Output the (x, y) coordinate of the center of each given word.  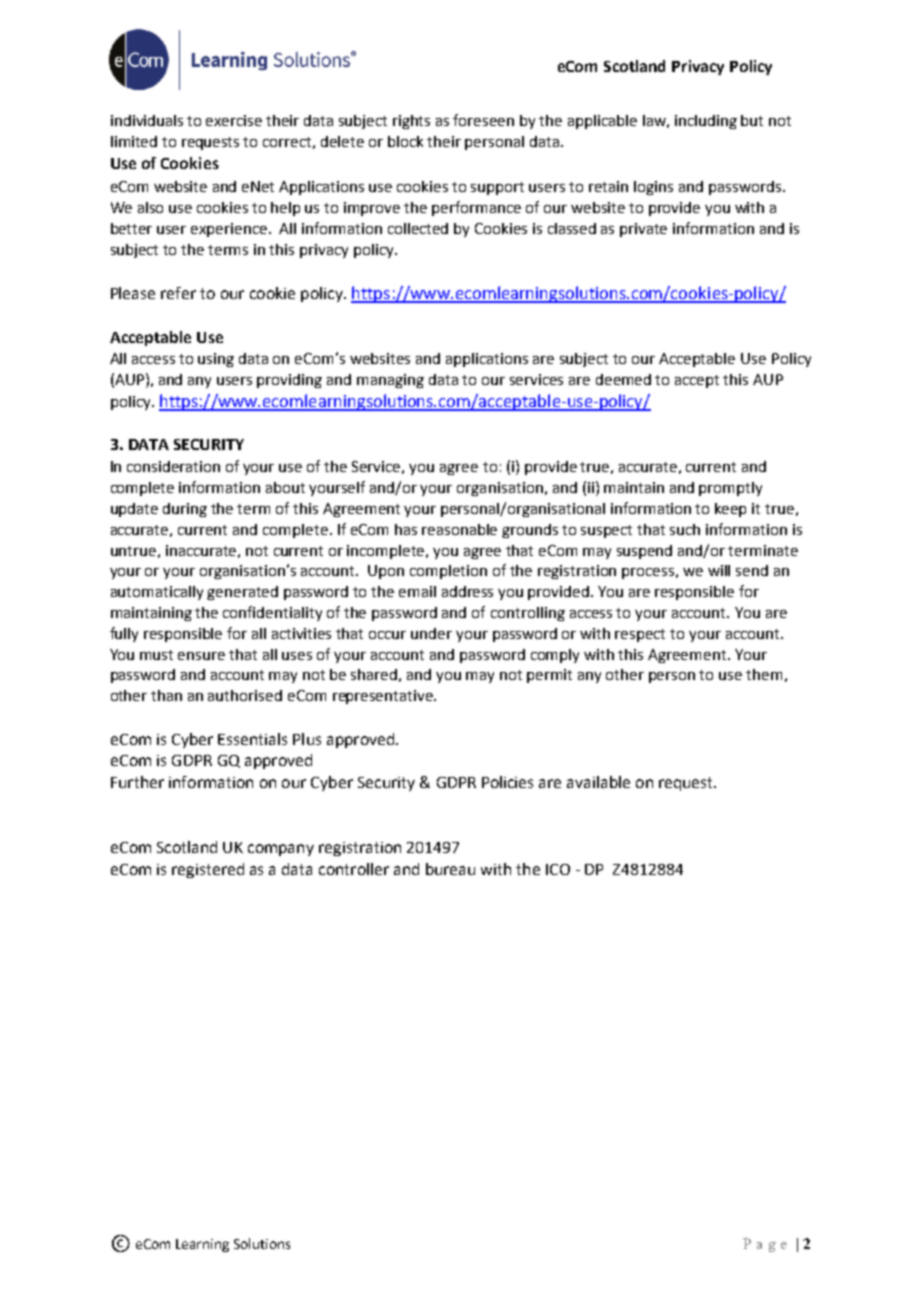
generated (242, 593)
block (405, 141)
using (216, 360)
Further (137, 782)
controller (354, 869)
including (706, 122)
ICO (558, 869)
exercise (234, 120)
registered (208, 870)
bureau (450, 869)
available (598, 782)
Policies (507, 782)
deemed (623, 379)
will (719, 570)
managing (390, 381)
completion (448, 572)
